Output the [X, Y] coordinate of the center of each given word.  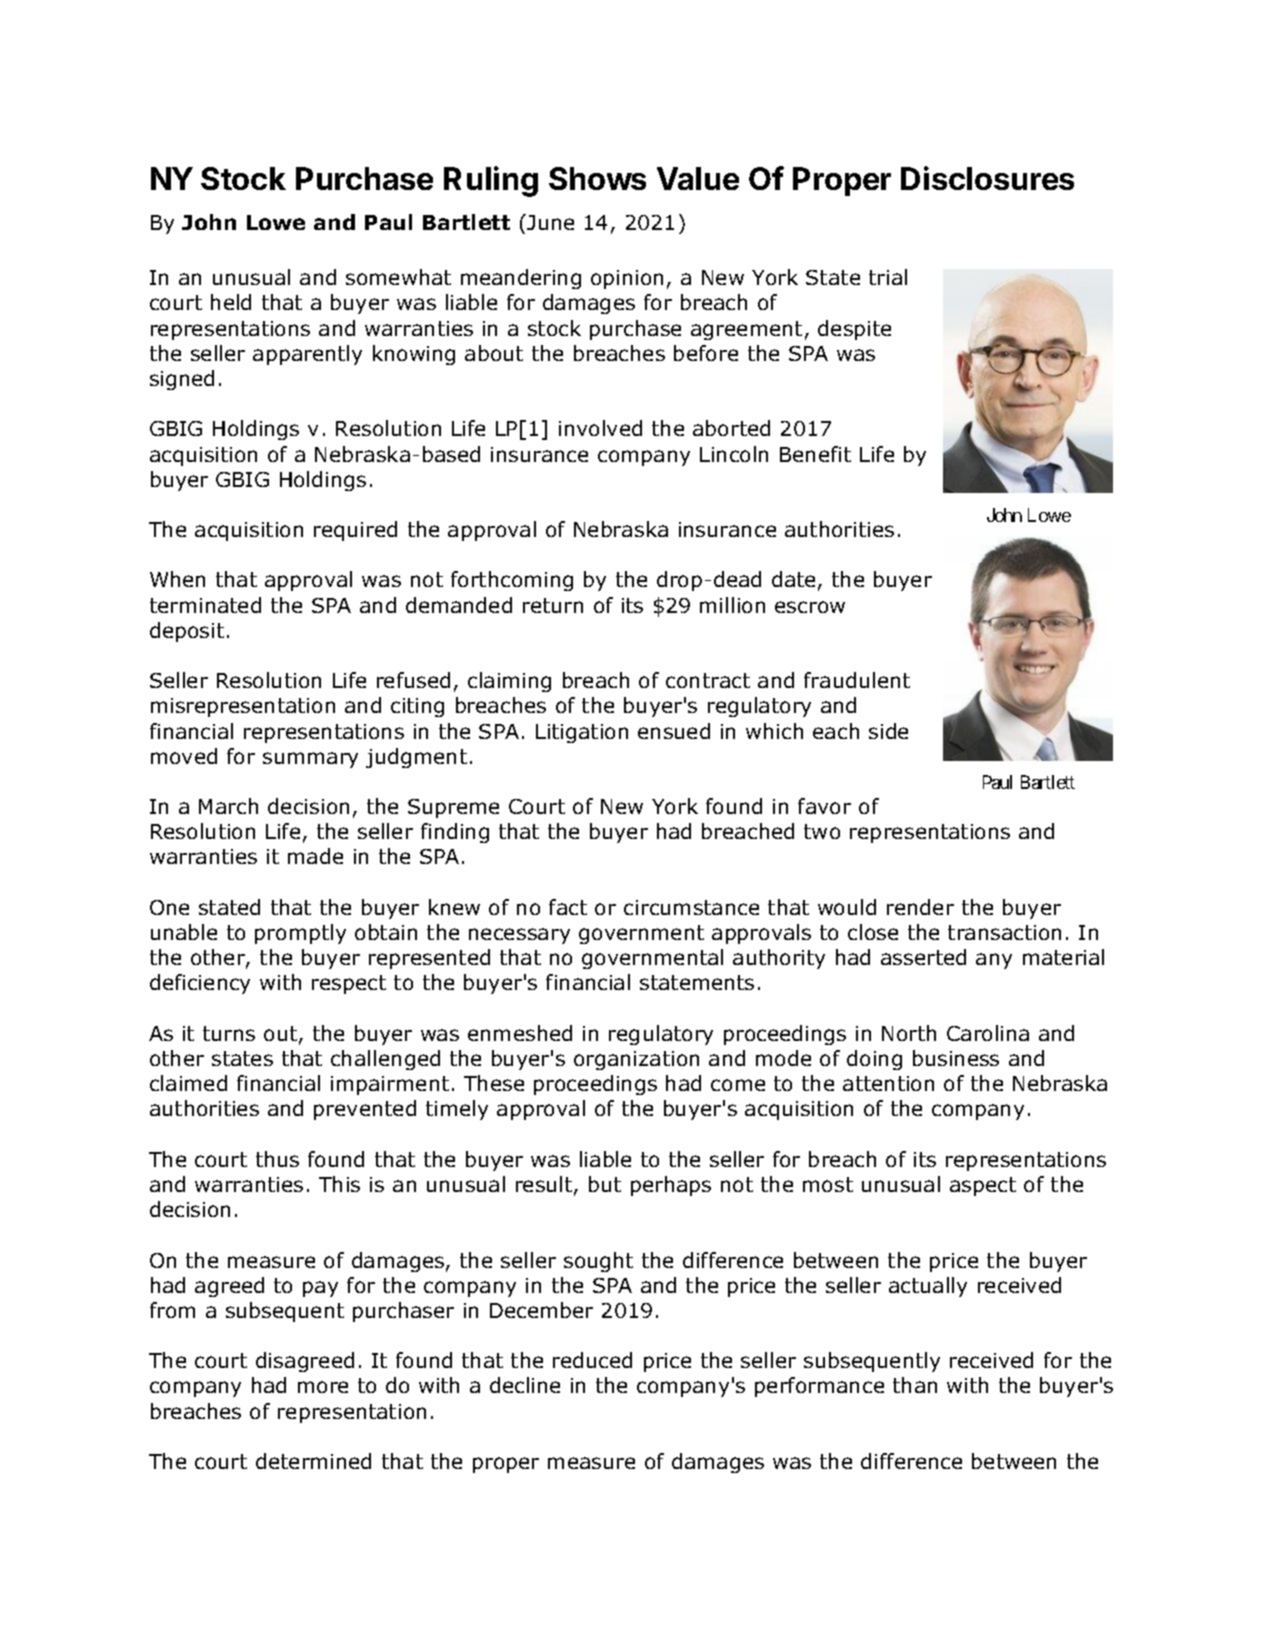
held [231, 302]
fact [568, 907]
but [605, 1184]
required [355, 531]
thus [277, 1159]
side [888, 731]
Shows [597, 178]
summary [310, 760]
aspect [983, 1186]
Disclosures [987, 178]
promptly [300, 934]
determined [313, 1461]
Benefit [815, 454]
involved [600, 428]
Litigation [582, 733]
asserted [923, 957]
